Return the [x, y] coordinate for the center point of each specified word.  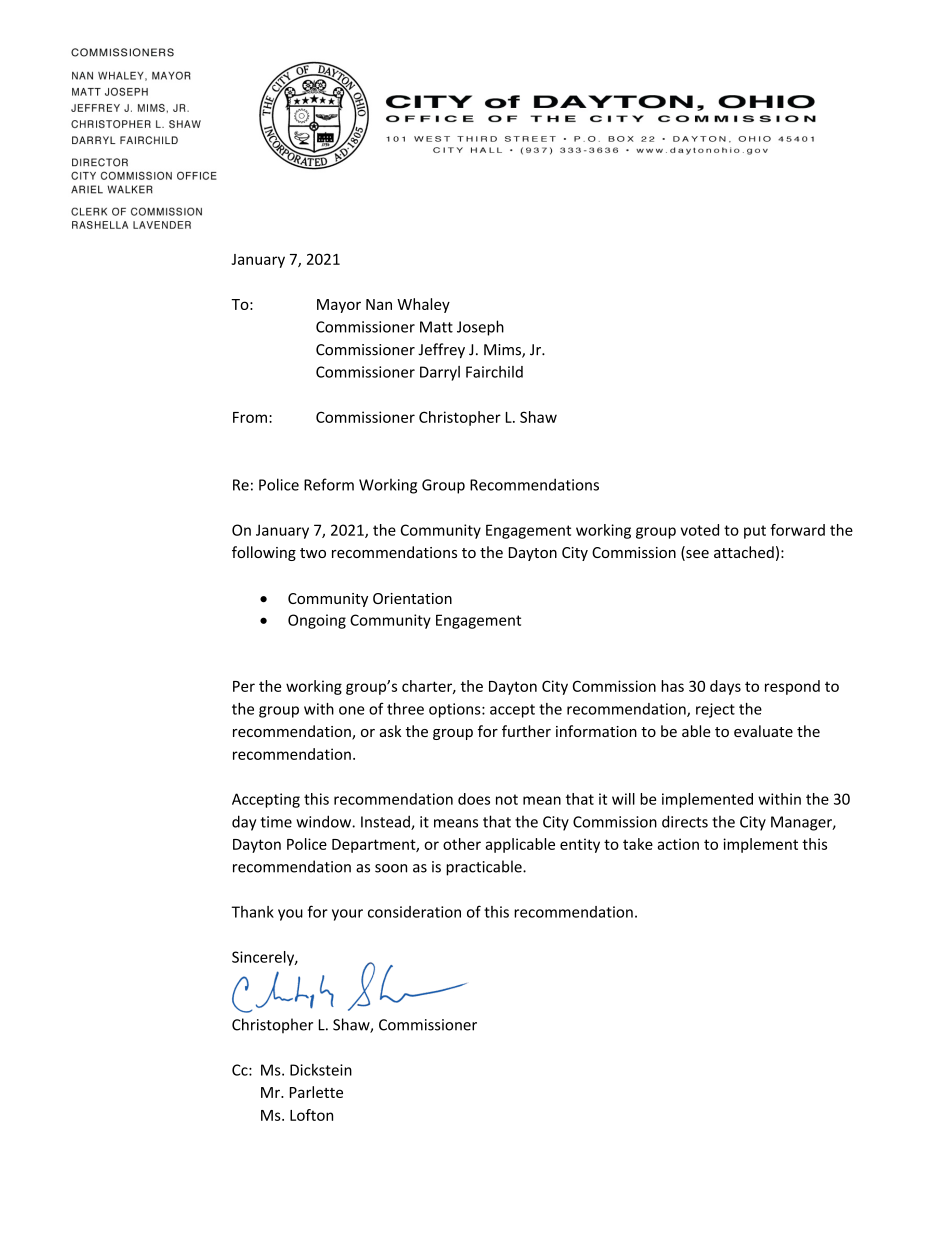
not [507, 799]
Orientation [412, 598]
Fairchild [494, 372]
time [276, 822]
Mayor [339, 306]
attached [744, 552]
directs [685, 821]
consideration [414, 912]
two [313, 553]
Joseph [480, 328]
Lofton [311, 1115]
